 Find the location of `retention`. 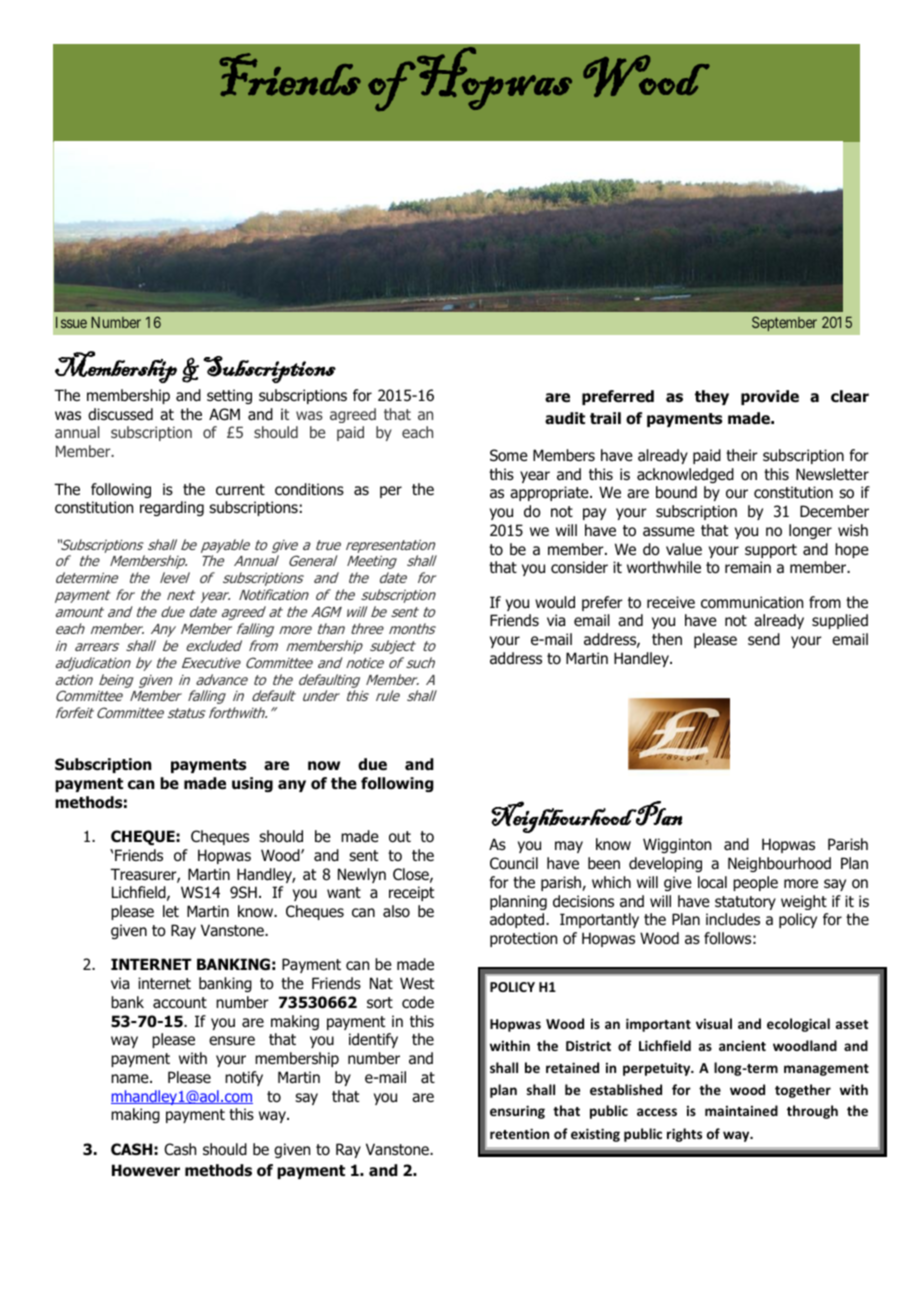

retention is located at coordinates (519, 1133).
